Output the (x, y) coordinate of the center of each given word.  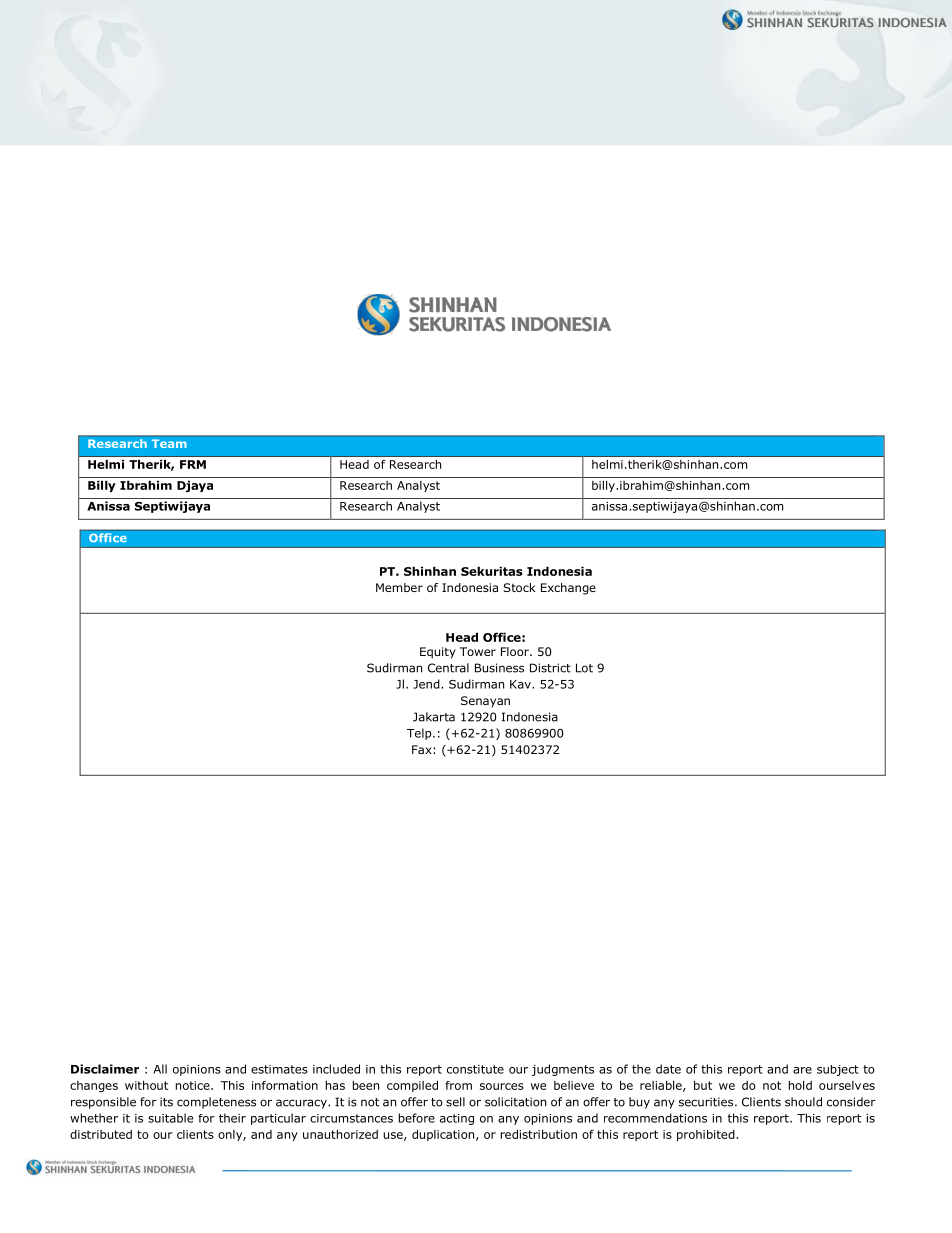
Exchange (568, 589)
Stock (519, 587)
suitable (170, 1118)
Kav (521, 684)
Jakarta (434, 717)
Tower (478, 651)
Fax (423, 749)
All (160, 1069)
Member (399, 587)
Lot (584, 668)
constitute (475, 1069)
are (802, 1070)
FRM (193, 464)
